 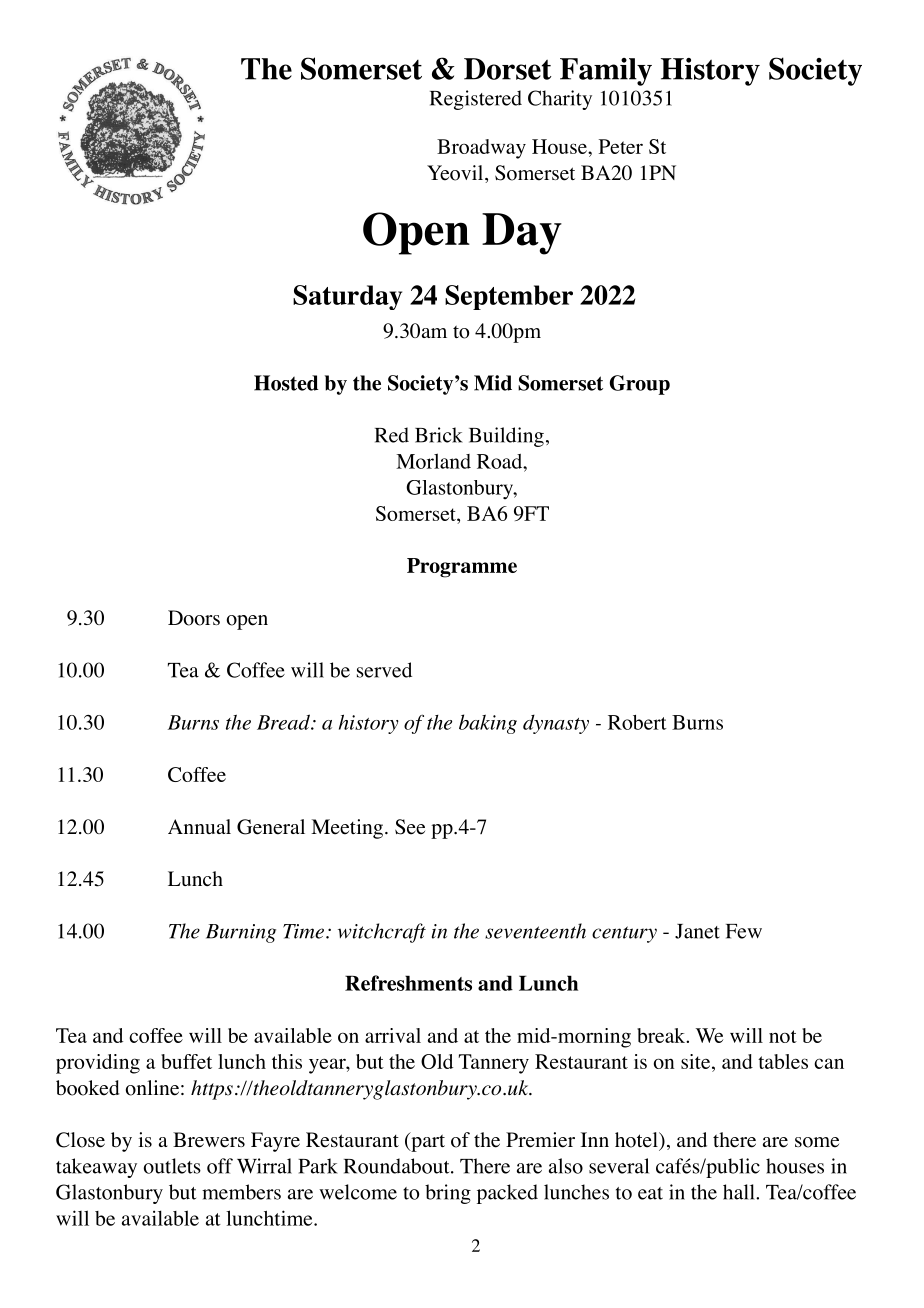 What do you see at coordinates (194, 618) in the image?
I see `Doors` at bounding box center [194, 618].
